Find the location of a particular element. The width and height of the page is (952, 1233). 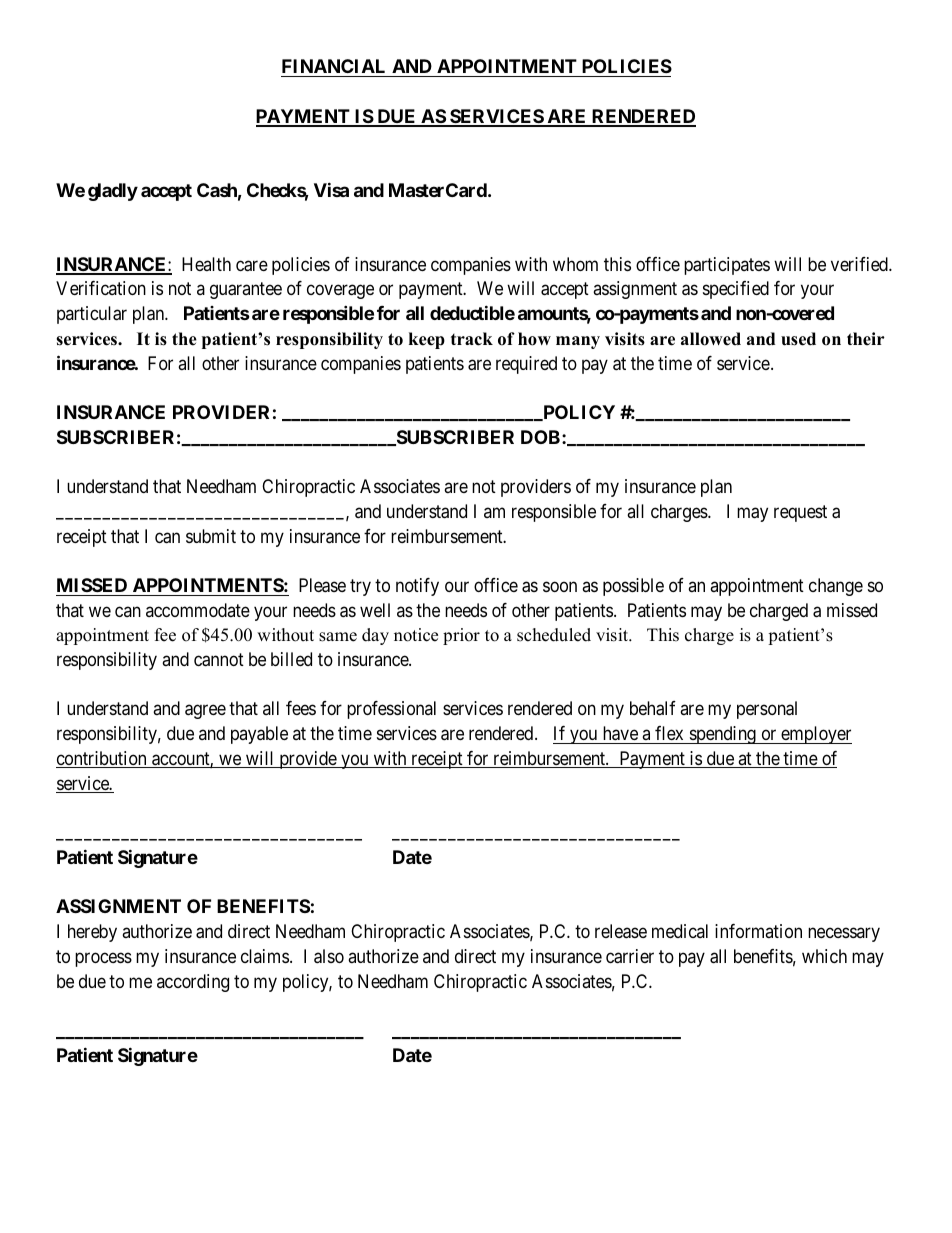

according is located at coordinates (193, 983).
